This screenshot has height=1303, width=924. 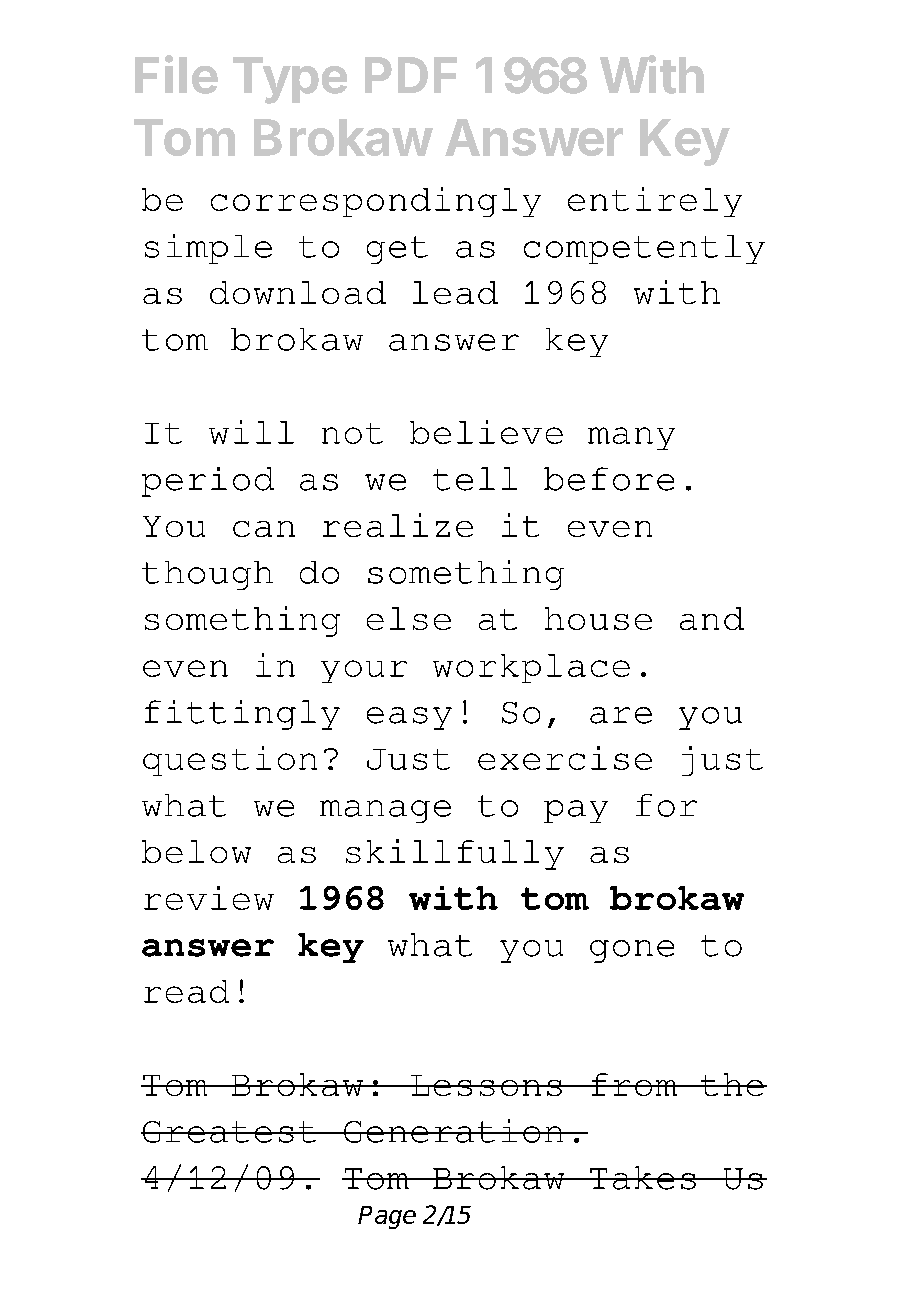 I want to click on Type, so click(x=290, y=80).
